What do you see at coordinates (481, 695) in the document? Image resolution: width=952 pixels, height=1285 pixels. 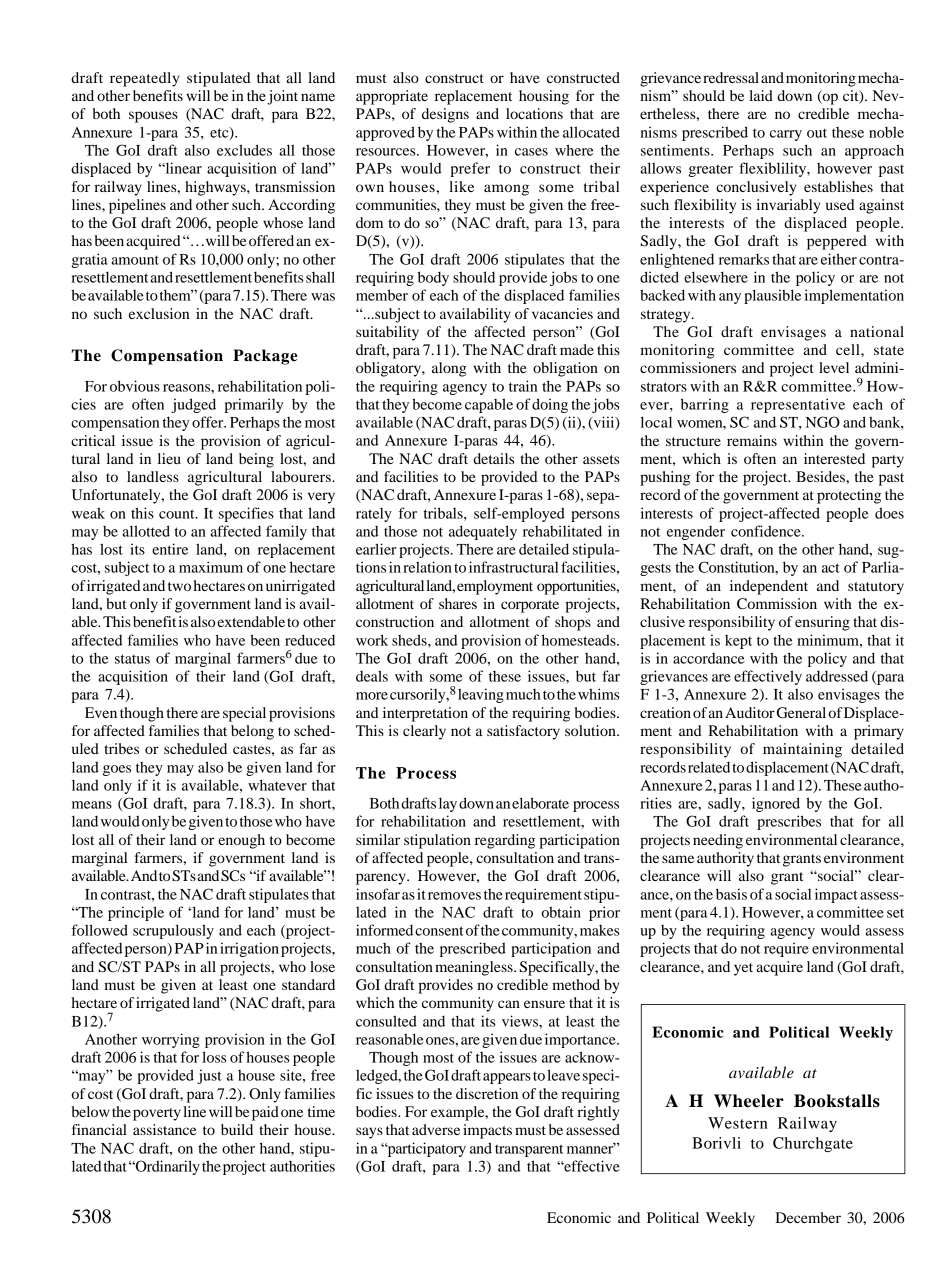 I see `leaving` at bounding box center [481, 695].
